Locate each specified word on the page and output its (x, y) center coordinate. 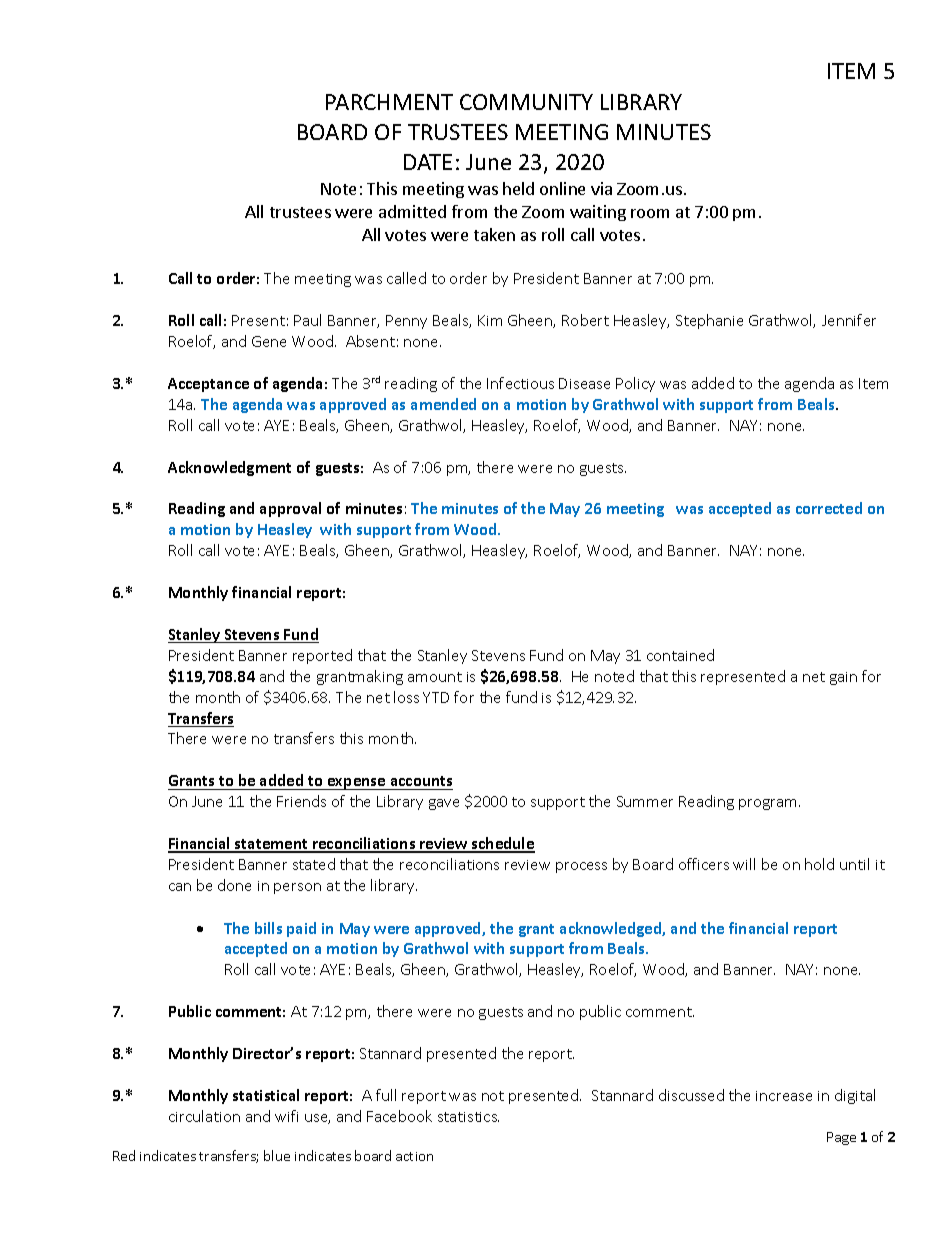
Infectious (520, 383)
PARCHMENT (389, 102)
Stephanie (709, 321)
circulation (204, 1116)
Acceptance (208, 385)
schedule (502, 844)
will (744, 864)
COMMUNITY (526, 102)
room (650, 213)
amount (435, 677)
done (234, 885)
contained (680, 655)
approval (290, 509)
